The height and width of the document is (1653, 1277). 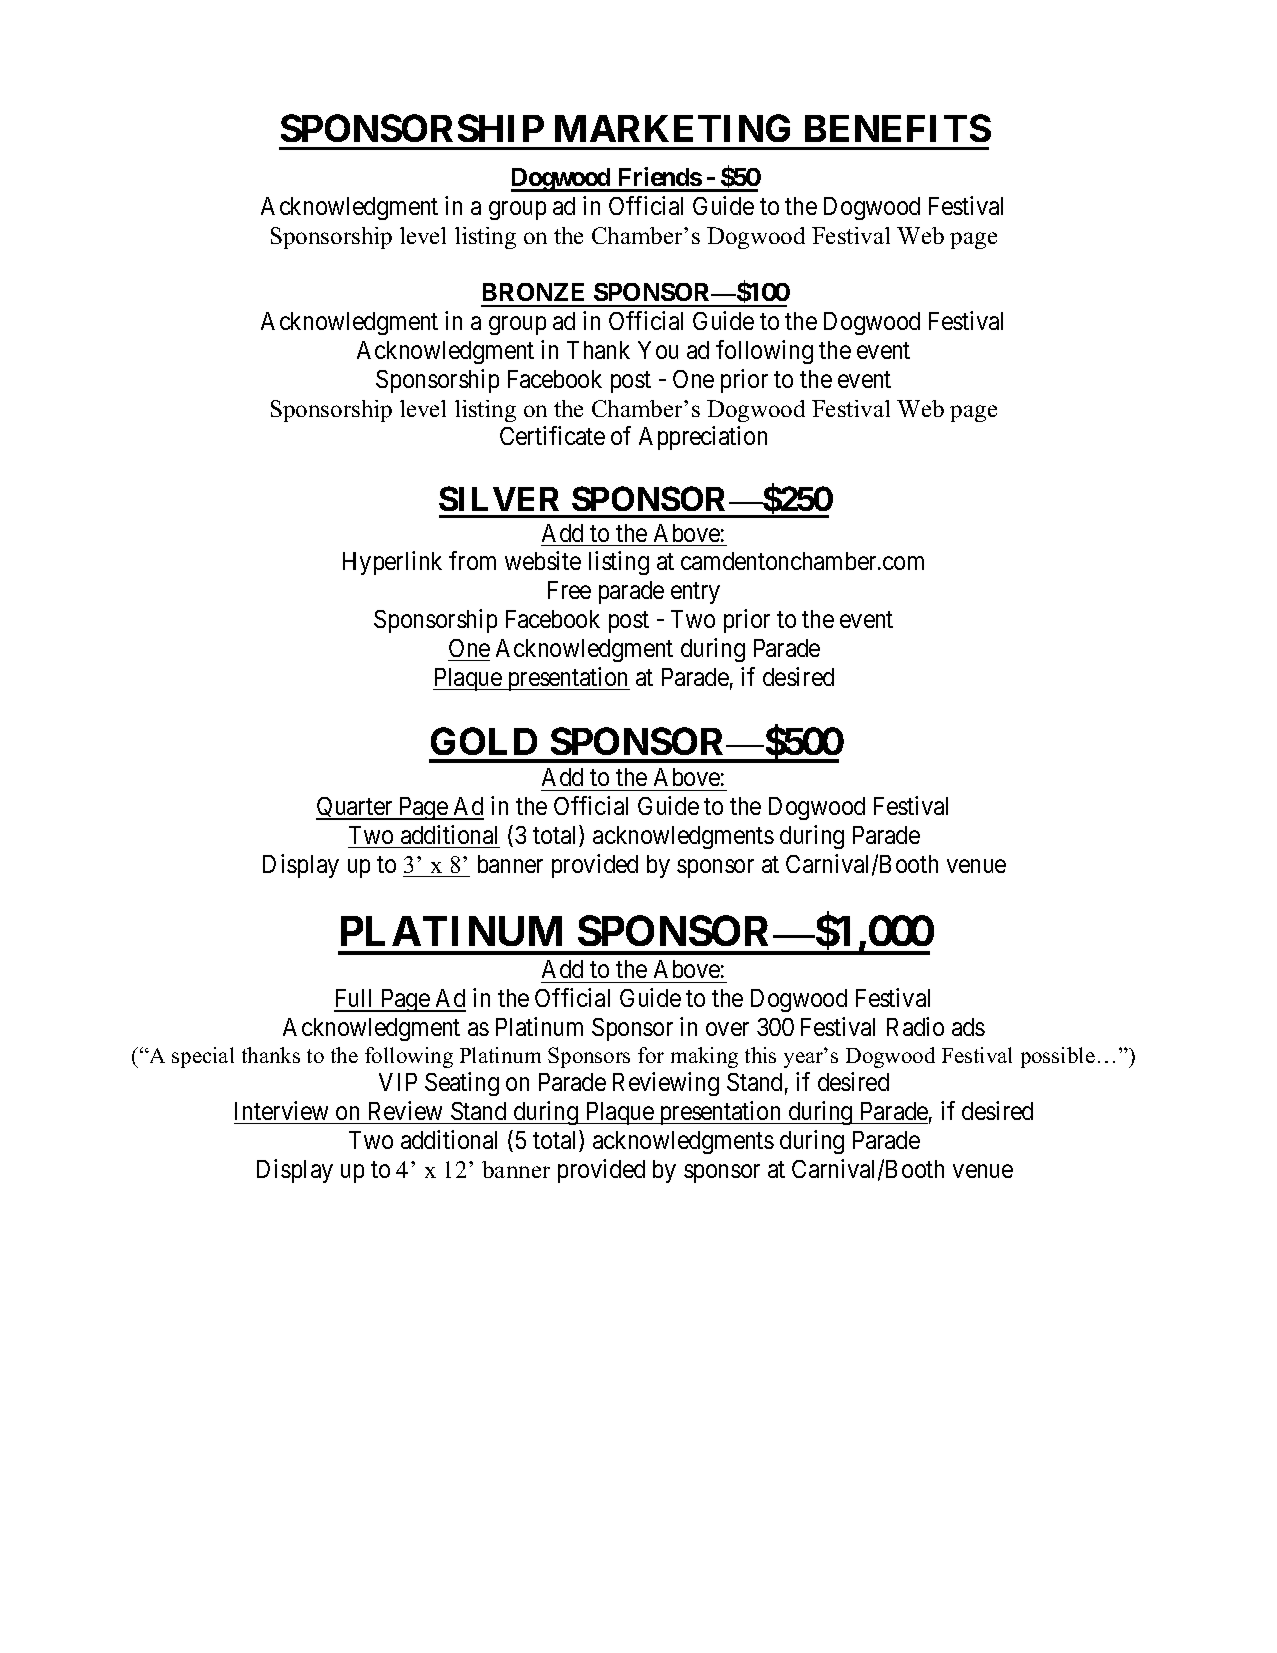 What do you see at coordinates (695, 593) in the document?
I see `entry` at bounding box center [695, 593].
